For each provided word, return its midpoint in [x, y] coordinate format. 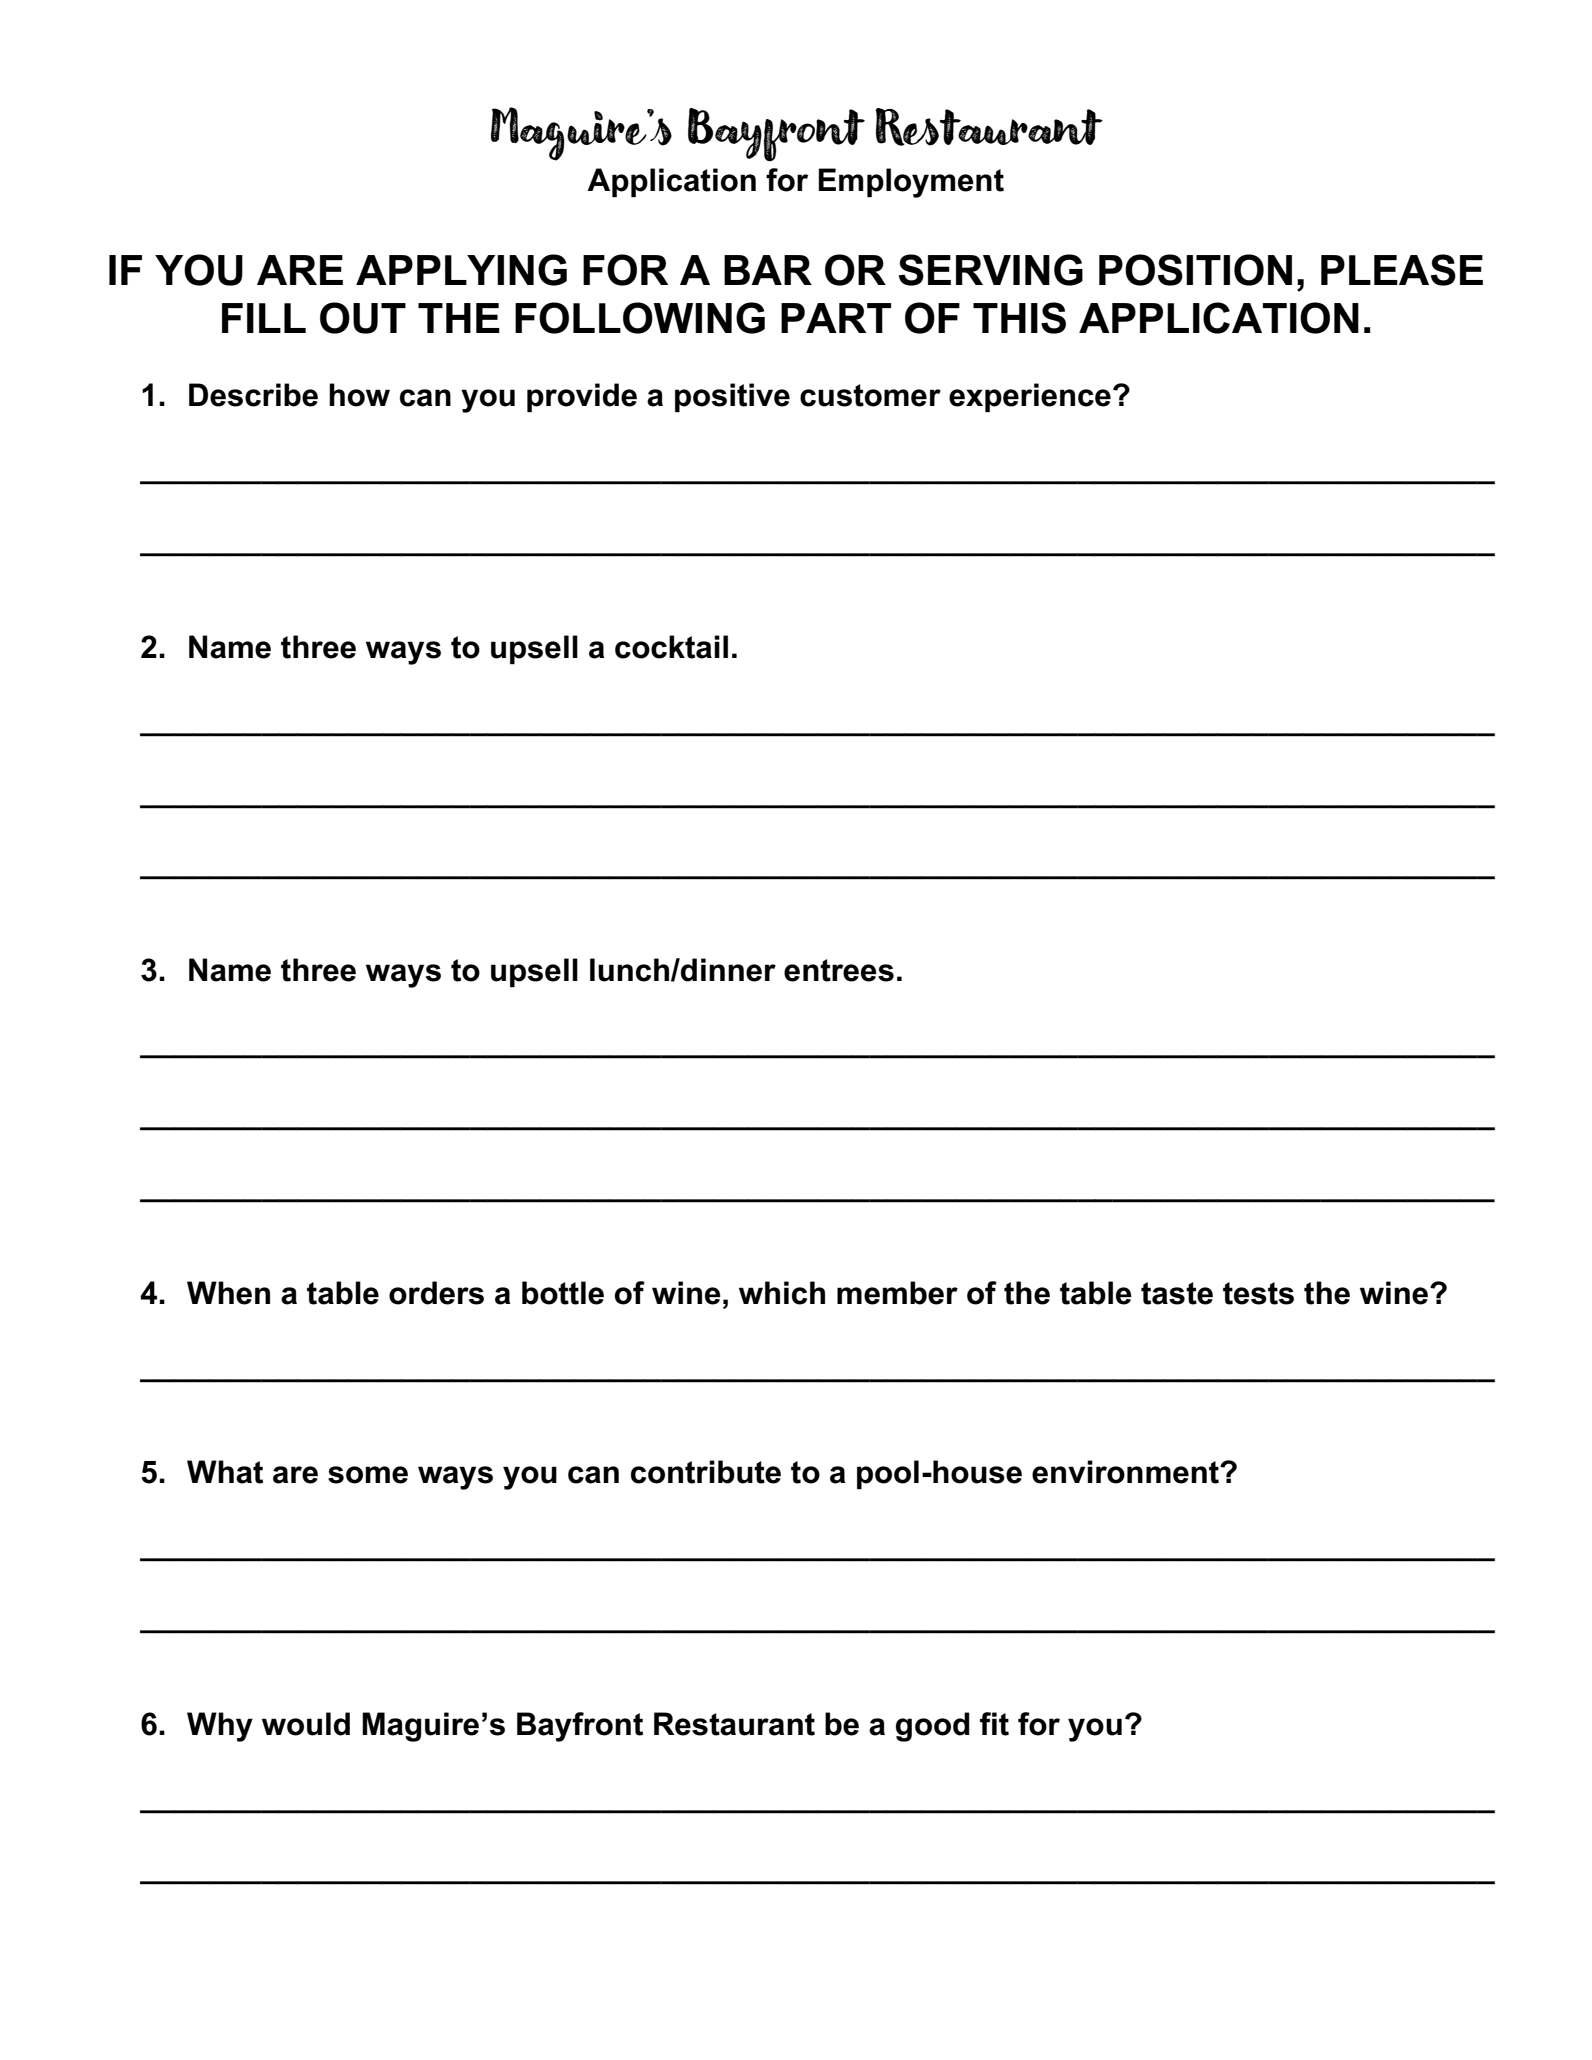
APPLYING [461, 270]
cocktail [671, 647]
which [782, 1293]
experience [1030, 397]
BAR [768, 270]
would [306, 1724]
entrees [839, 970]
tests [1258, 1293]
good [933, 1727]
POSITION [1195, 270]
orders [436, 1293]
